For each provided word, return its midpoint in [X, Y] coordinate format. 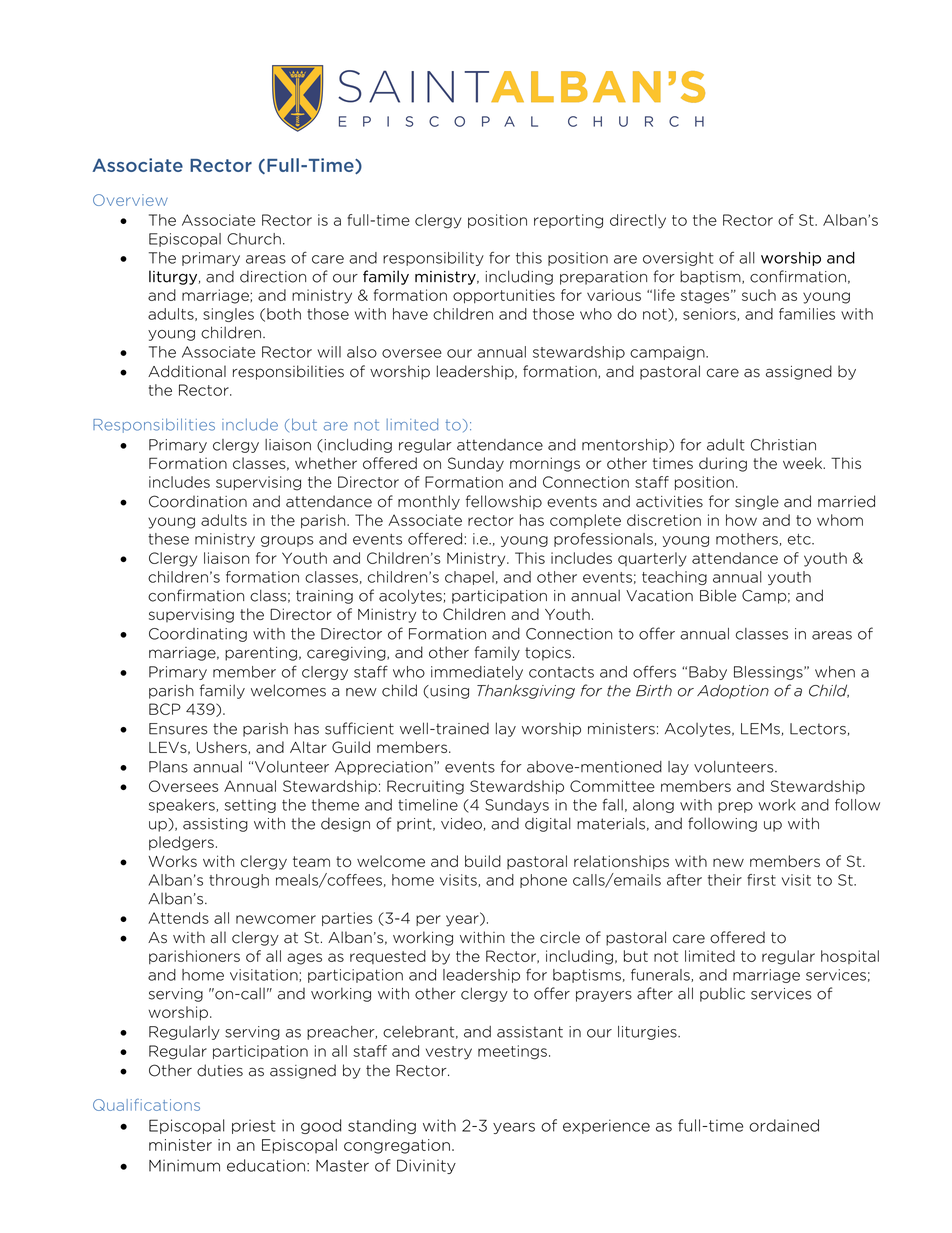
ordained [784, 1125]
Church [254, 239]
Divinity [426, 1166]
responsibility [433, 259]
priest [254, 1126]
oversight [678, 259]
